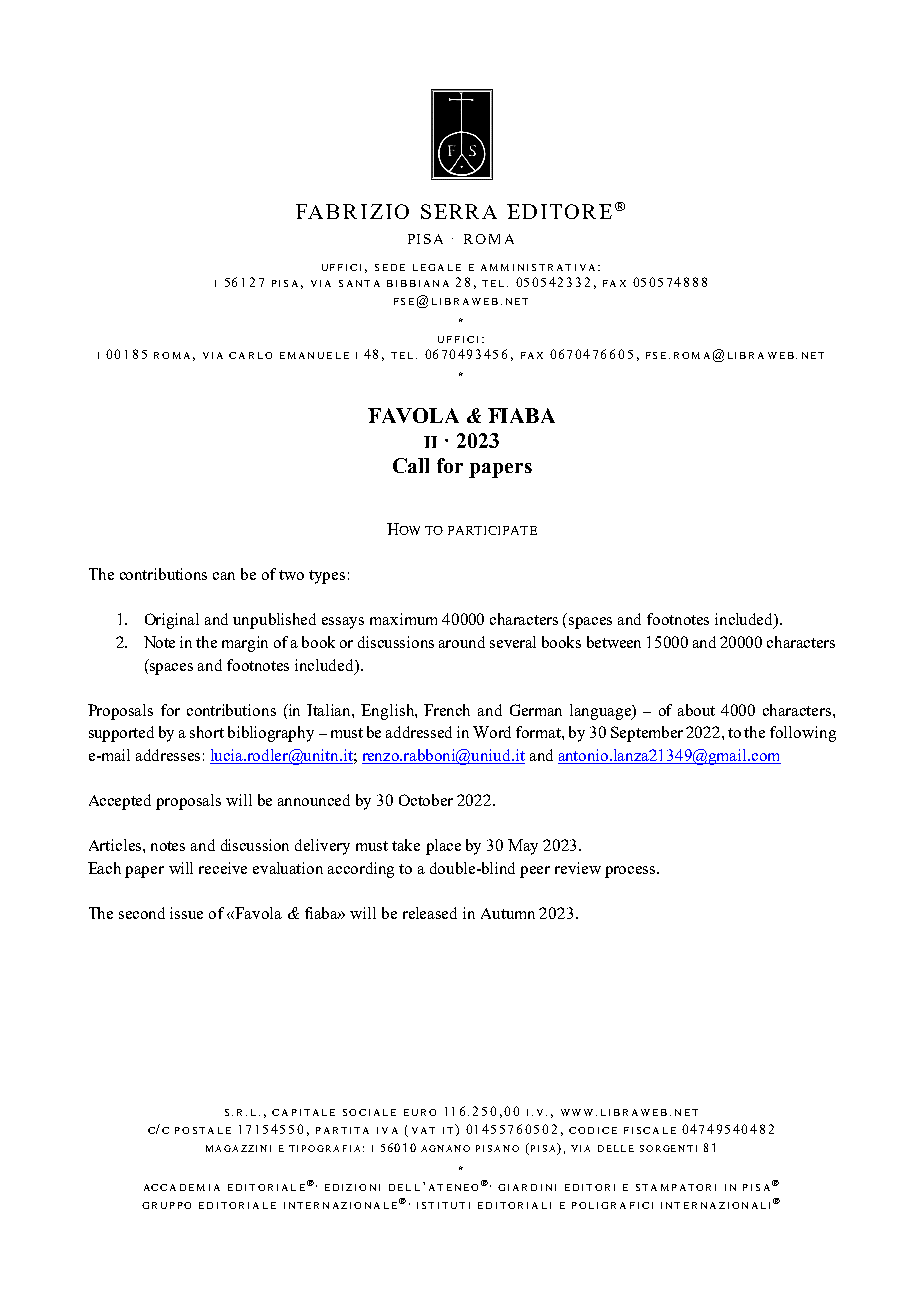 The image size is (924, 1308). What do you see at coordinates (447, 710) in the screenshot?
I see `French` at bounding box center [447, 710].
